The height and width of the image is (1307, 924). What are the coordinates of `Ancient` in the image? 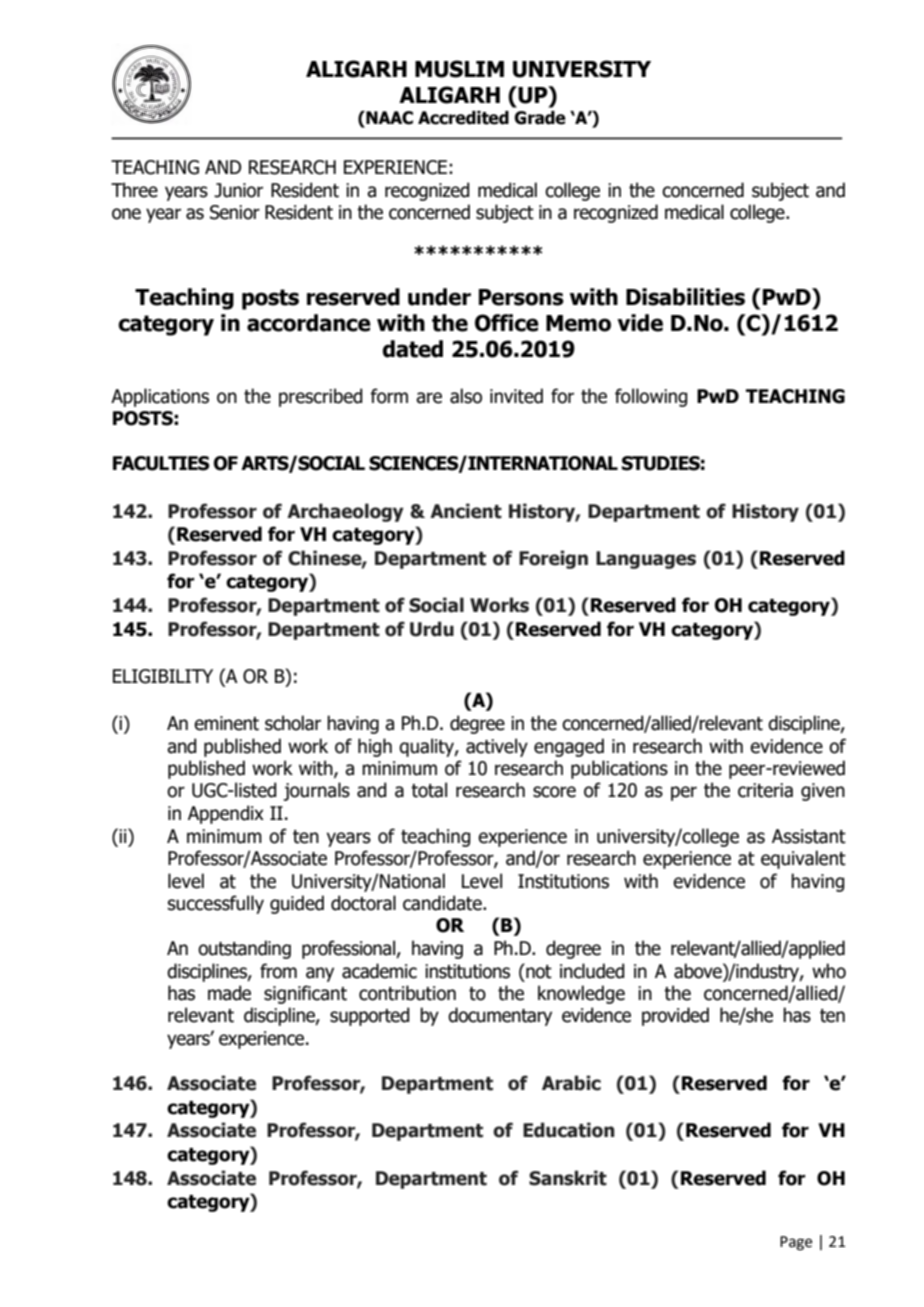 It's located at (466, 511).
